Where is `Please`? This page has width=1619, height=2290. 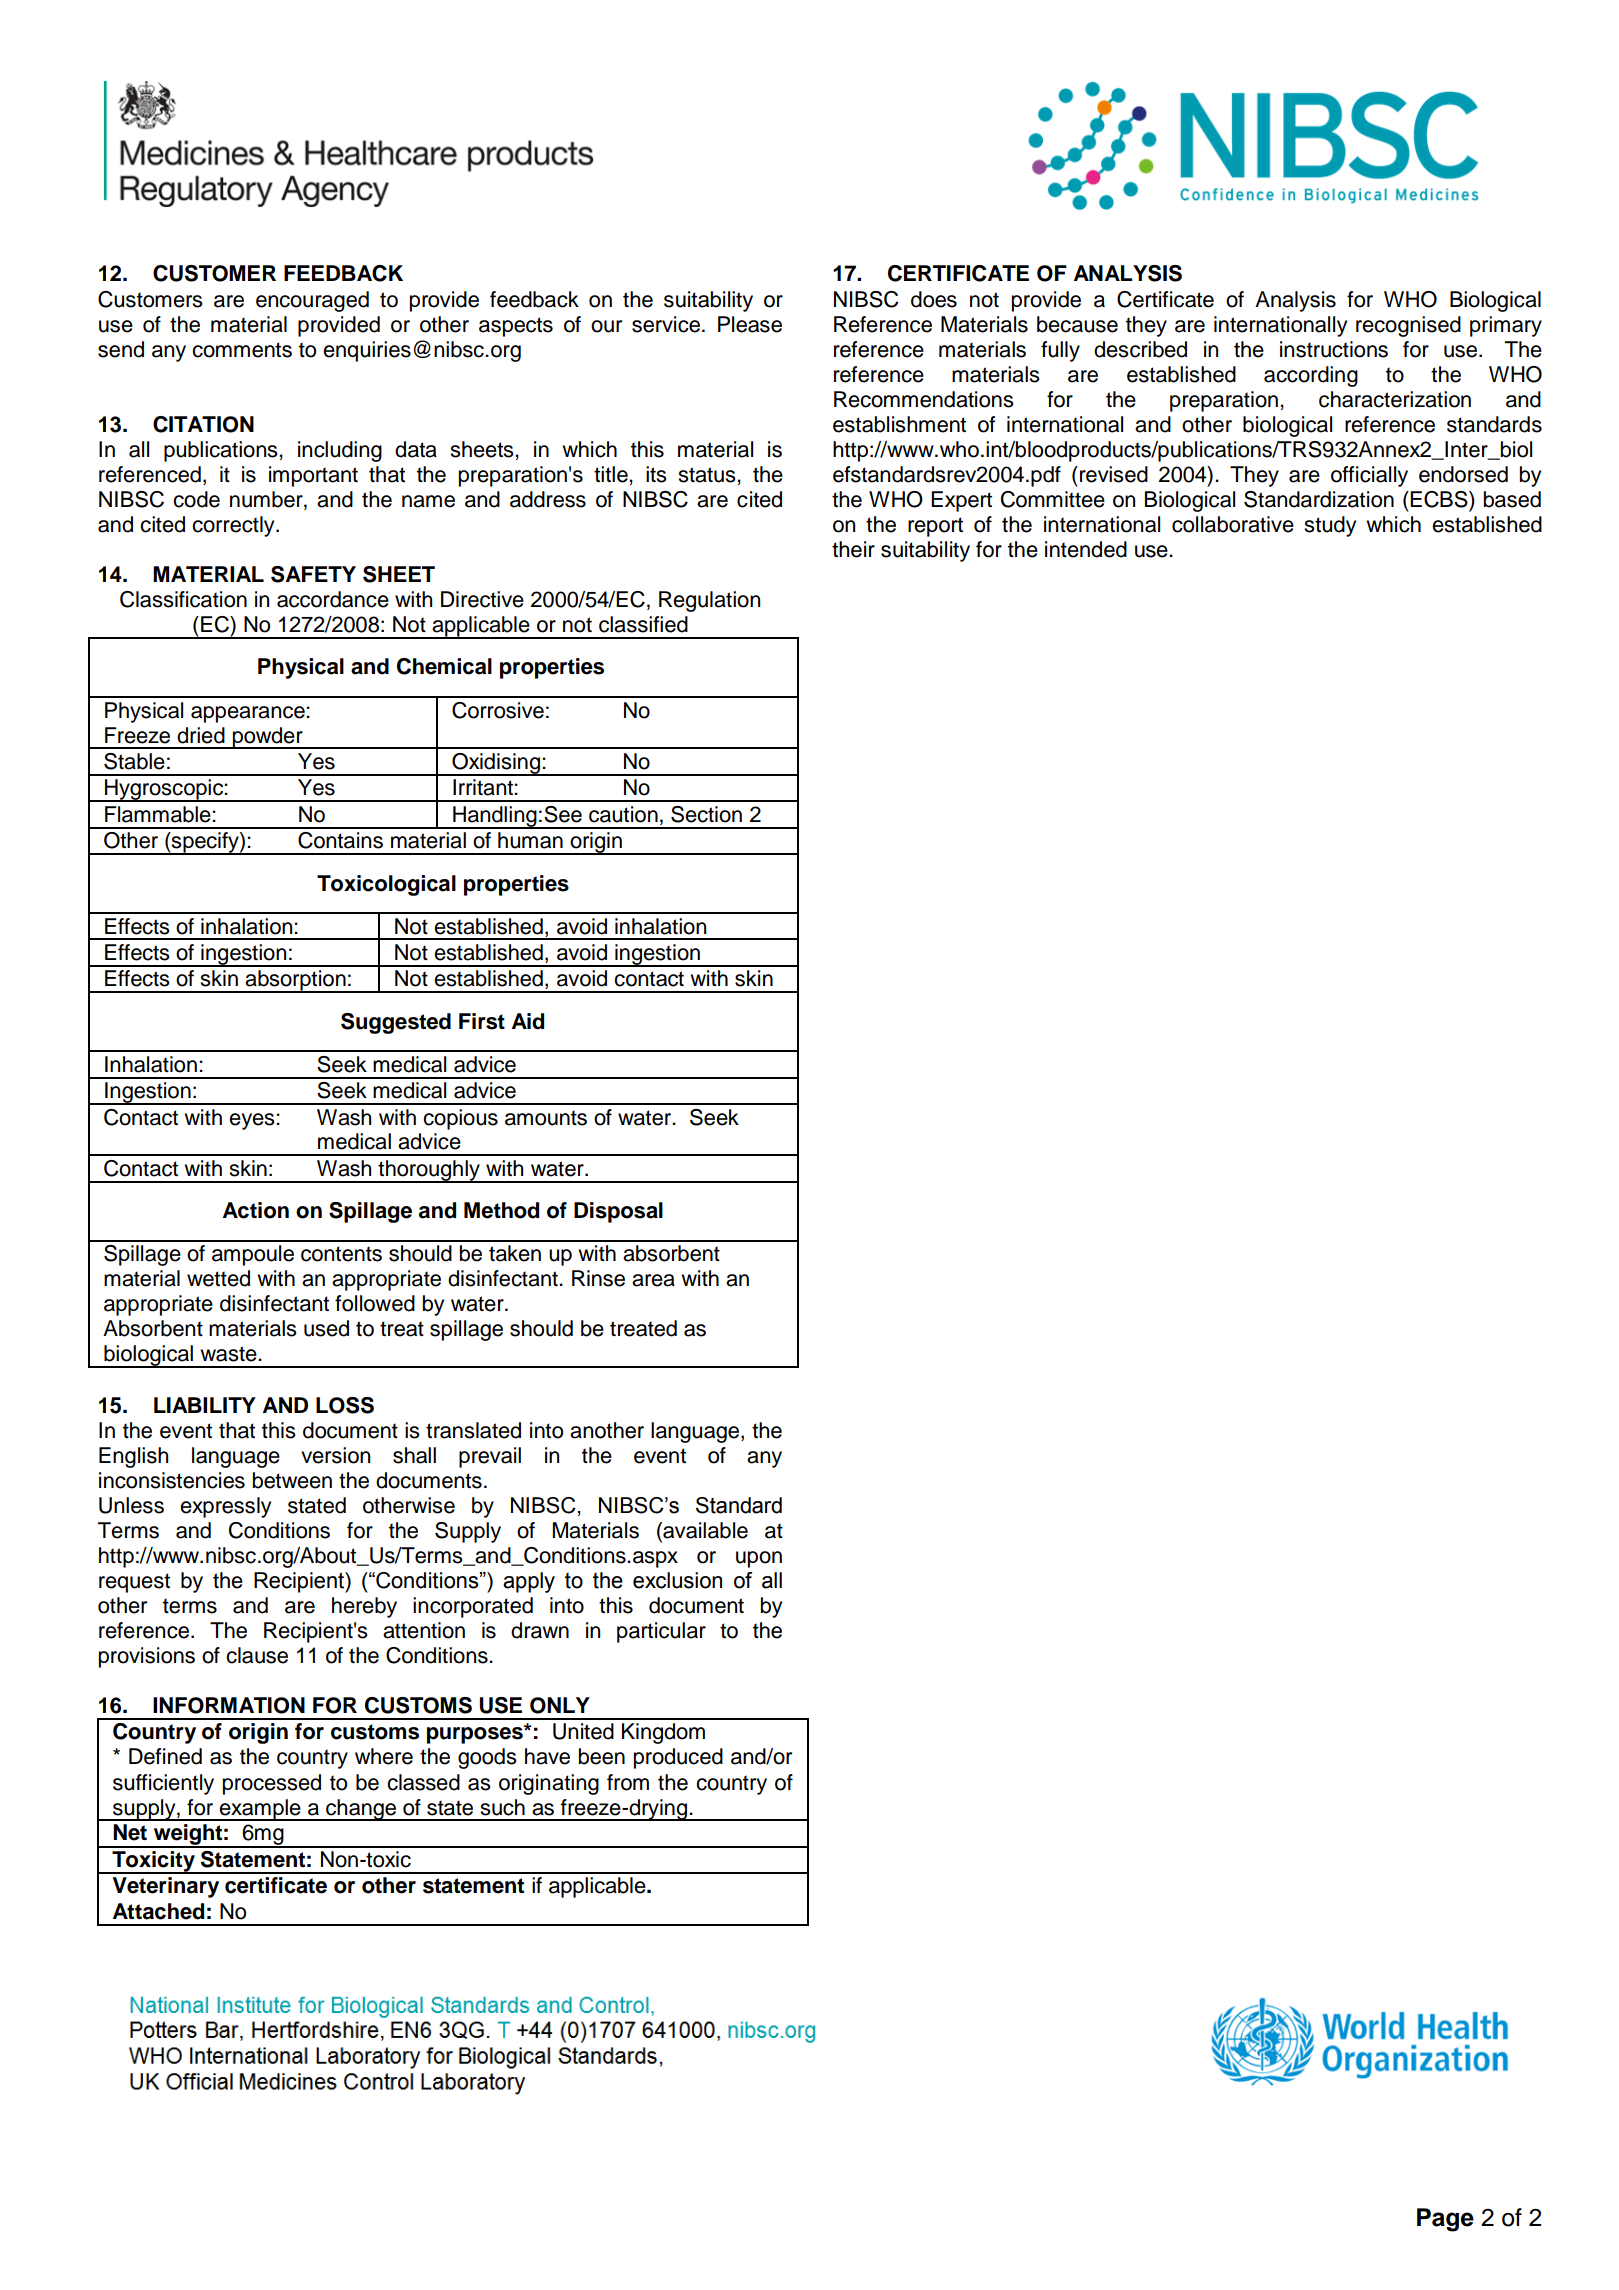
Please is located at coordinates (750, 324).
